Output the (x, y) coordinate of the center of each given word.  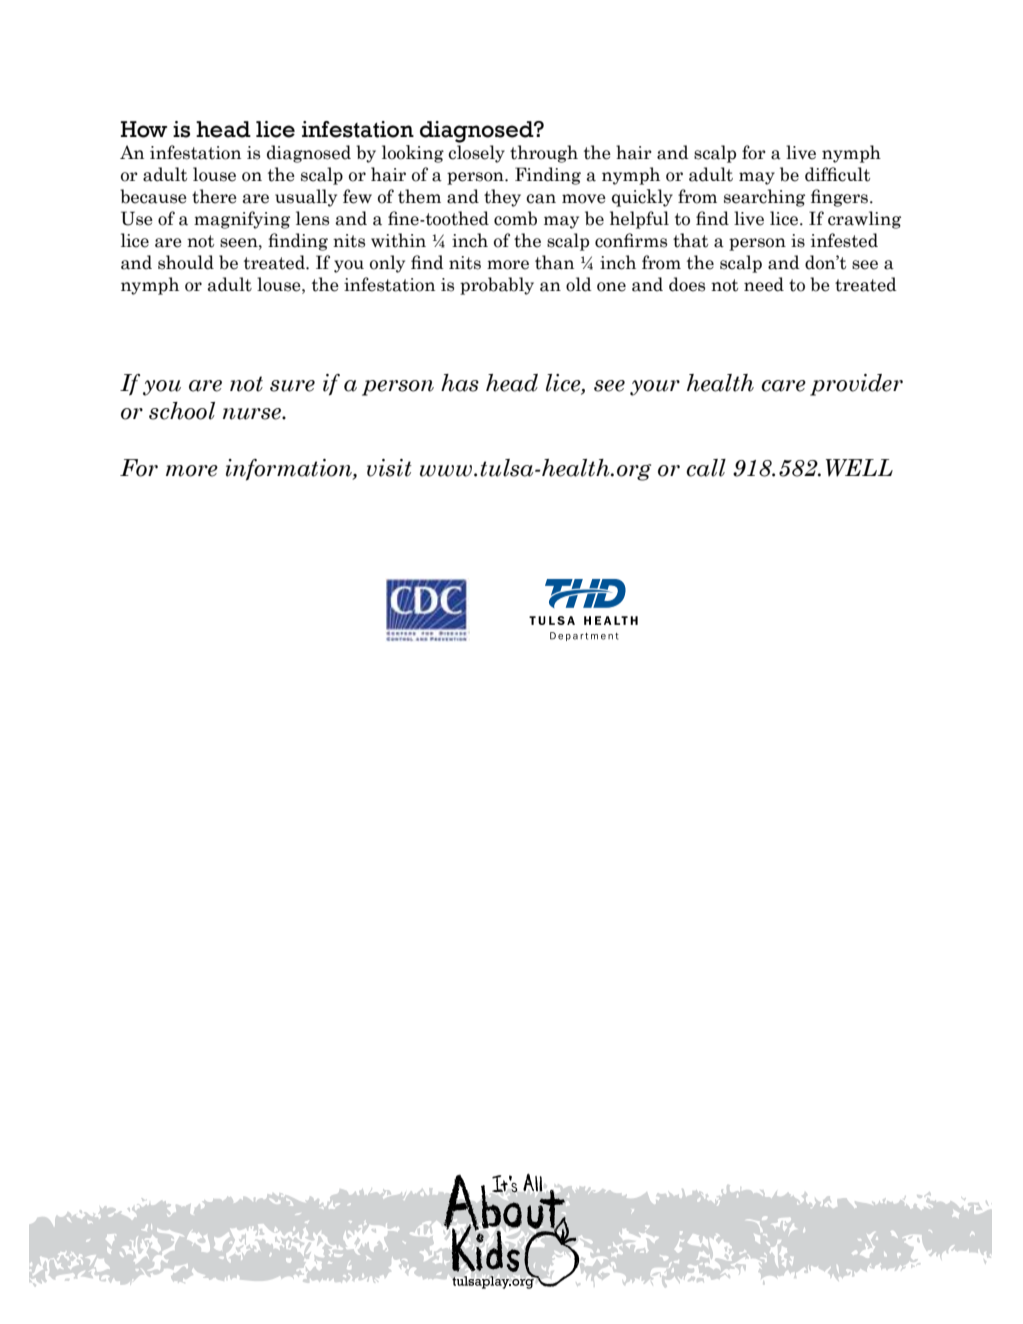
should (186, 262)
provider (856, 385)
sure (292, 386)
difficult (837, 174)
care (783, 386)
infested (844, 240)
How (144, 129)
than (554, 262)
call (706, 468)
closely (476, 154)
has (460, 383)
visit (389, 468)
